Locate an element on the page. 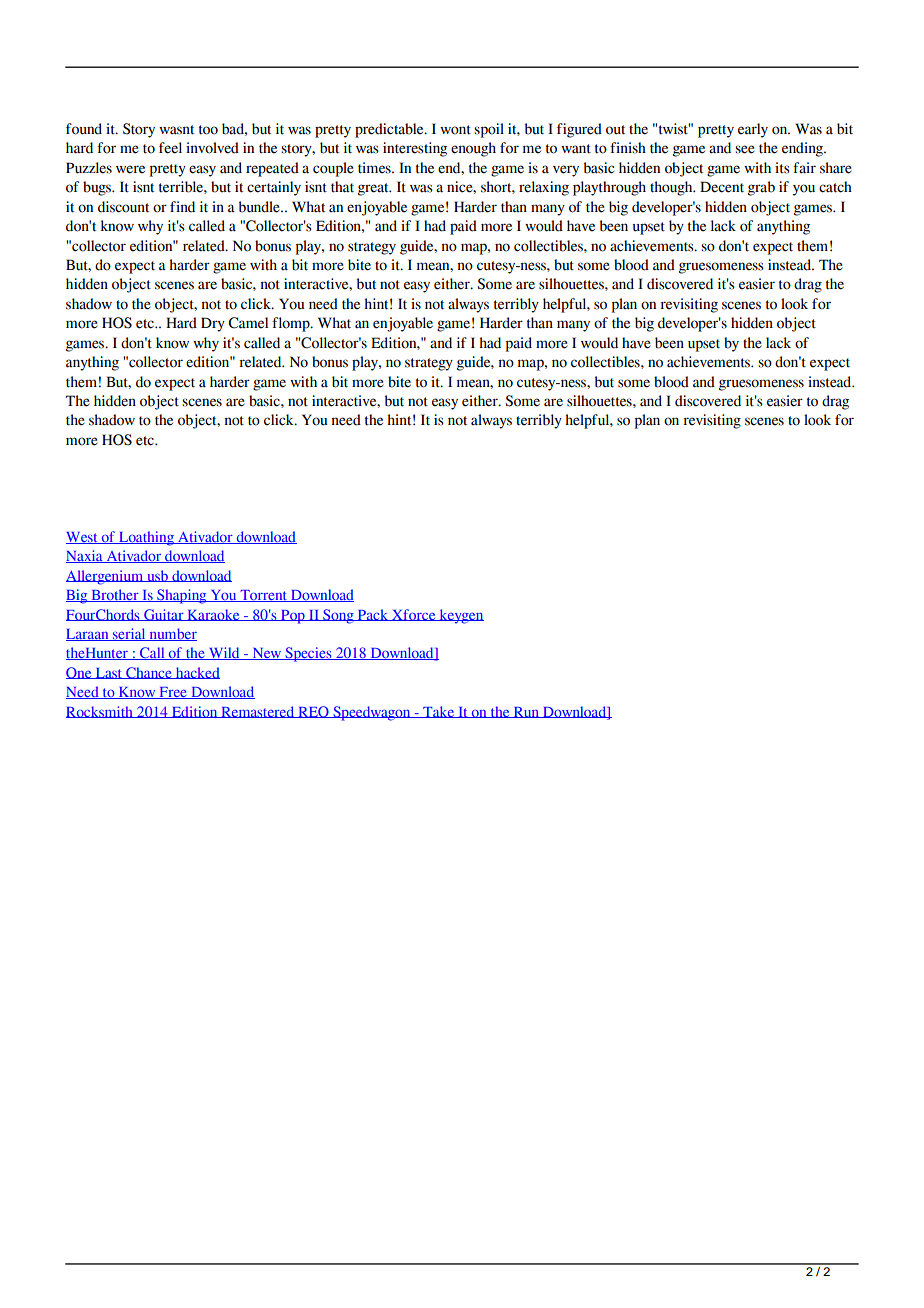  grab is located at coordinates (761, 188).
